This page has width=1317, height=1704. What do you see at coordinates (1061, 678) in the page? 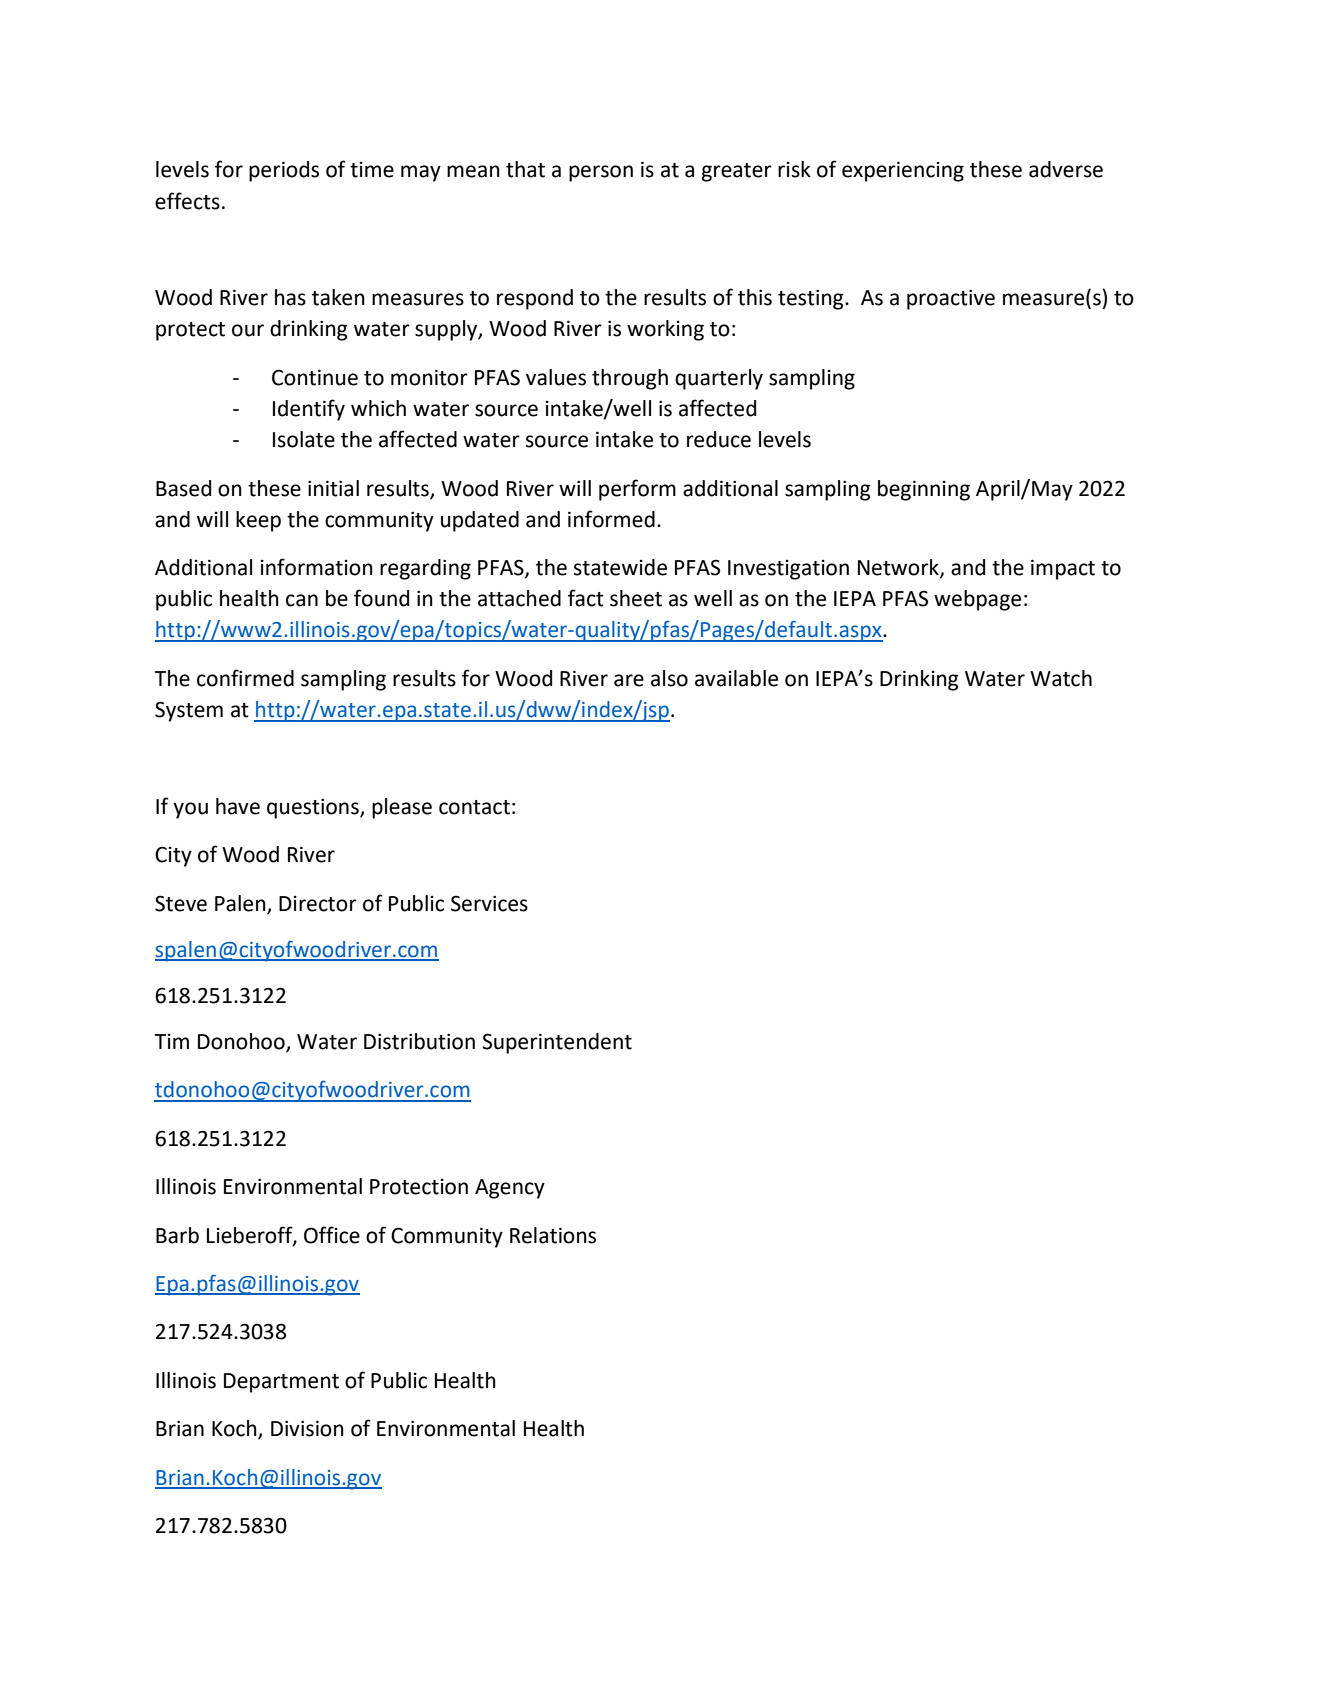
I see `Watch` at bounding box center [1061, 678].
